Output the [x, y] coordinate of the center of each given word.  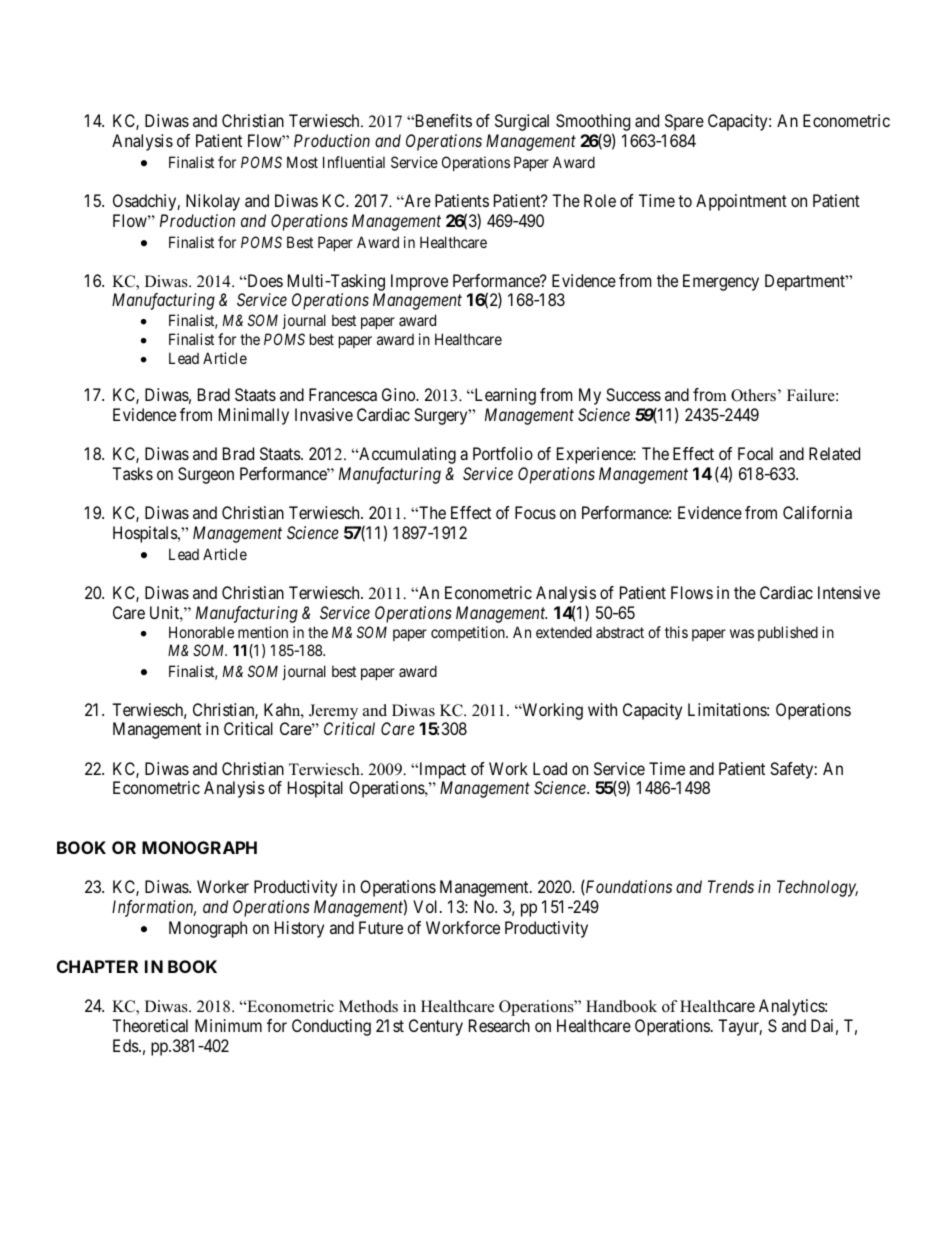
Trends [731, 886]
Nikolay [213, 202]
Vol [427, 906]
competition [469, 633]
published [788, 633]
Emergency [721, 282]
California [817, 512]
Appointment [741, 202]
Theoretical [150, 1025]
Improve [419, 282]
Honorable [201, 632]
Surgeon [206, 475]
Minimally [254, 416]
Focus [535, 512]
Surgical [522, 122]
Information [154, 908]
